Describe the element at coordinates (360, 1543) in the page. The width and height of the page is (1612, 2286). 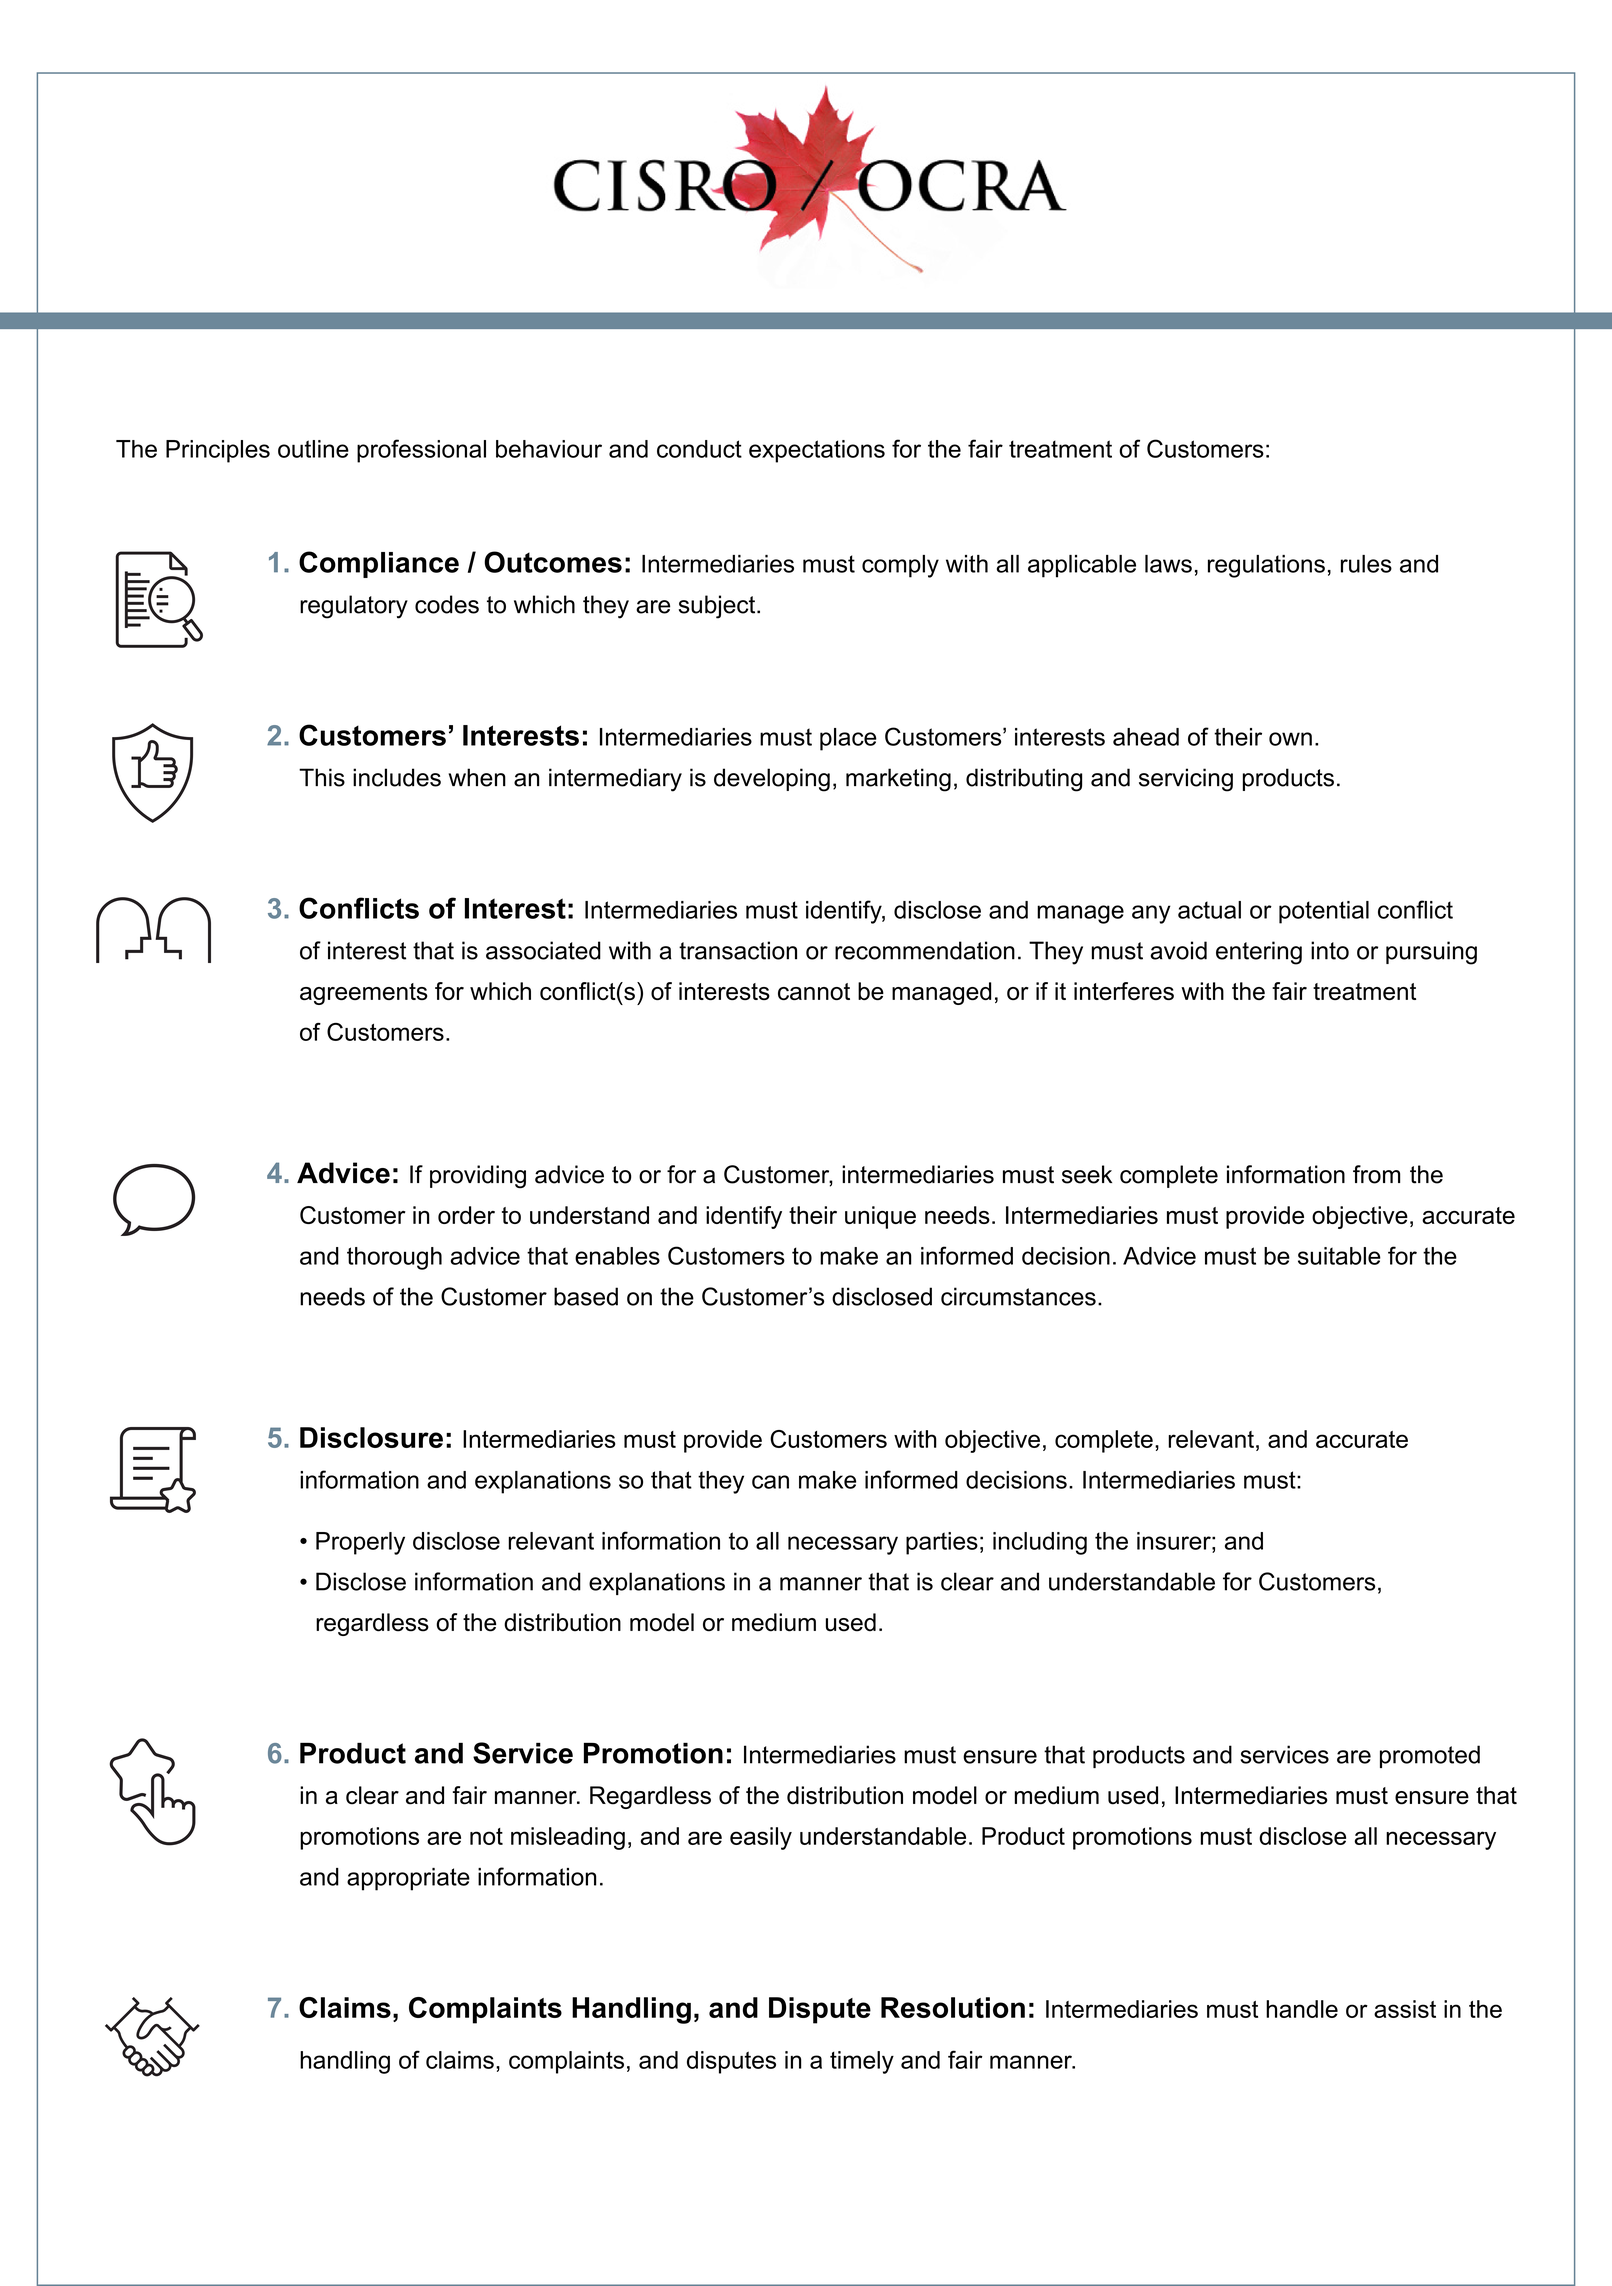
I see `Properly` at that location.
